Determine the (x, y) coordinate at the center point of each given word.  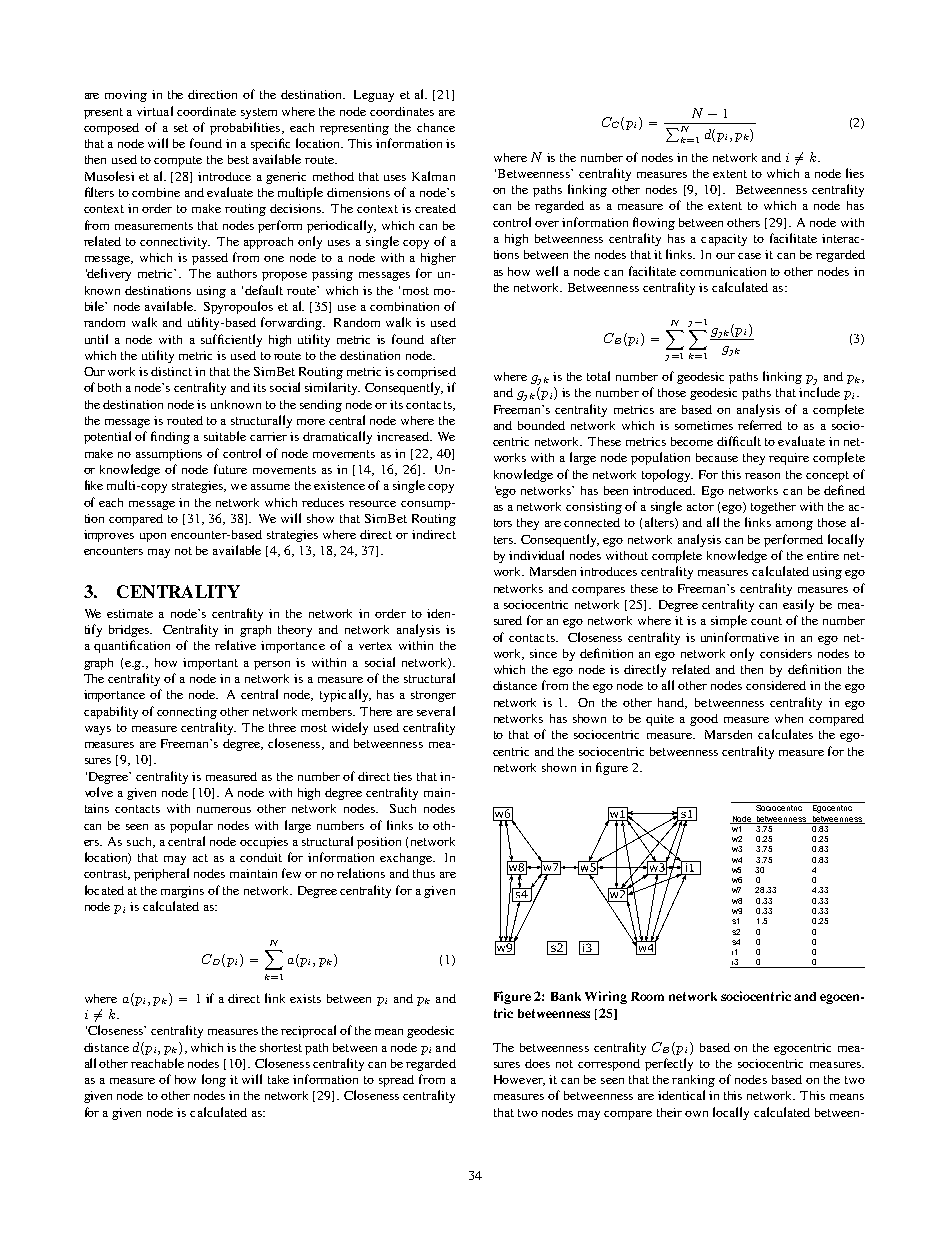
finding (170, 437)
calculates (785, 734)
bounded (541, 425)
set (181, 128)
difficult (739, 441)
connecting (187, 713)
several (436, 711)
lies (855, 173)
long (214, 1080)
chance (436, 127)
